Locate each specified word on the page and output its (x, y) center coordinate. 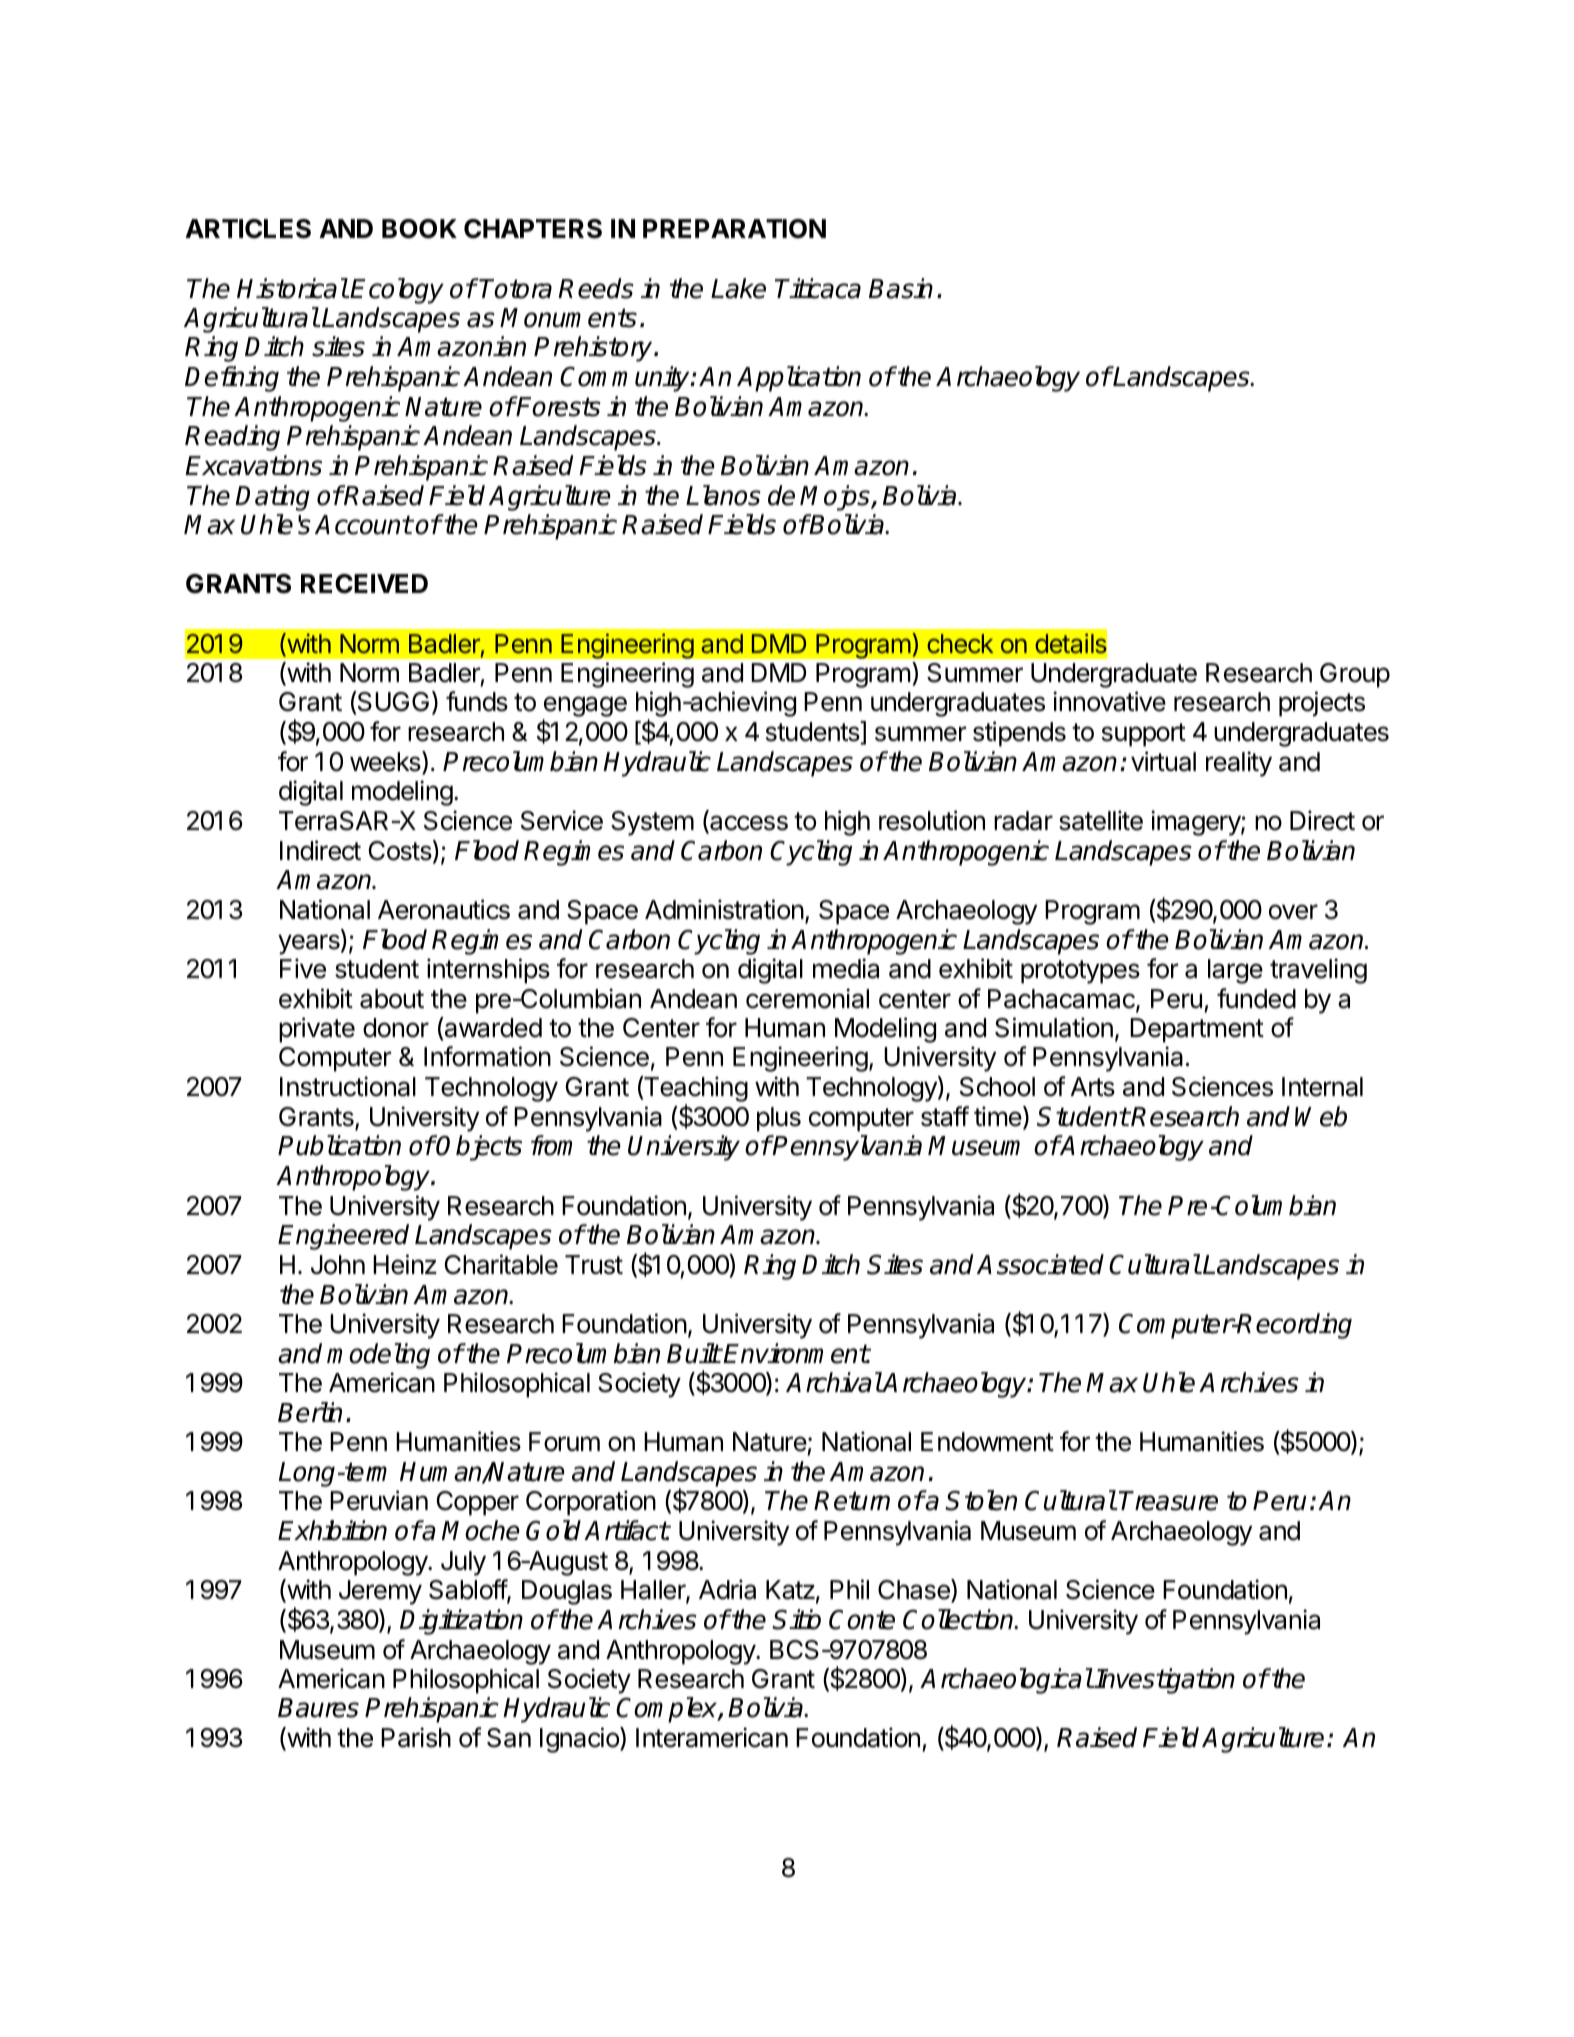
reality (1239, 764)
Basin (901, 288)
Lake (738, 288)
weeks (386, 762)
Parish (416, 1737)
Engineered (343, 1237)
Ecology (397, 291)
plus (779, 1119)
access (748, 824)
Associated (1040, 1264)
